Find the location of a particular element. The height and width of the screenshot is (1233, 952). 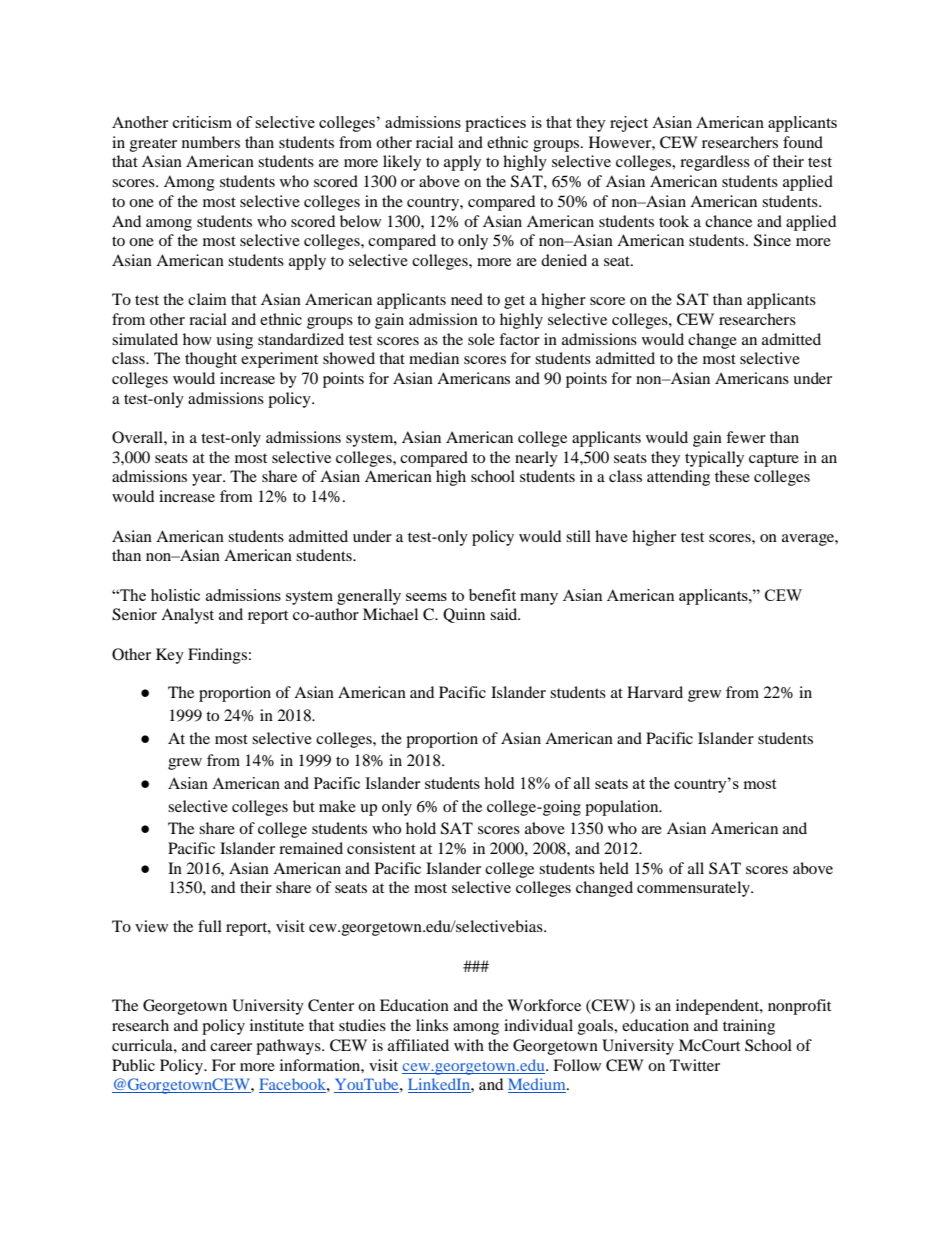

regardless is located at coordinates (715, 163).
